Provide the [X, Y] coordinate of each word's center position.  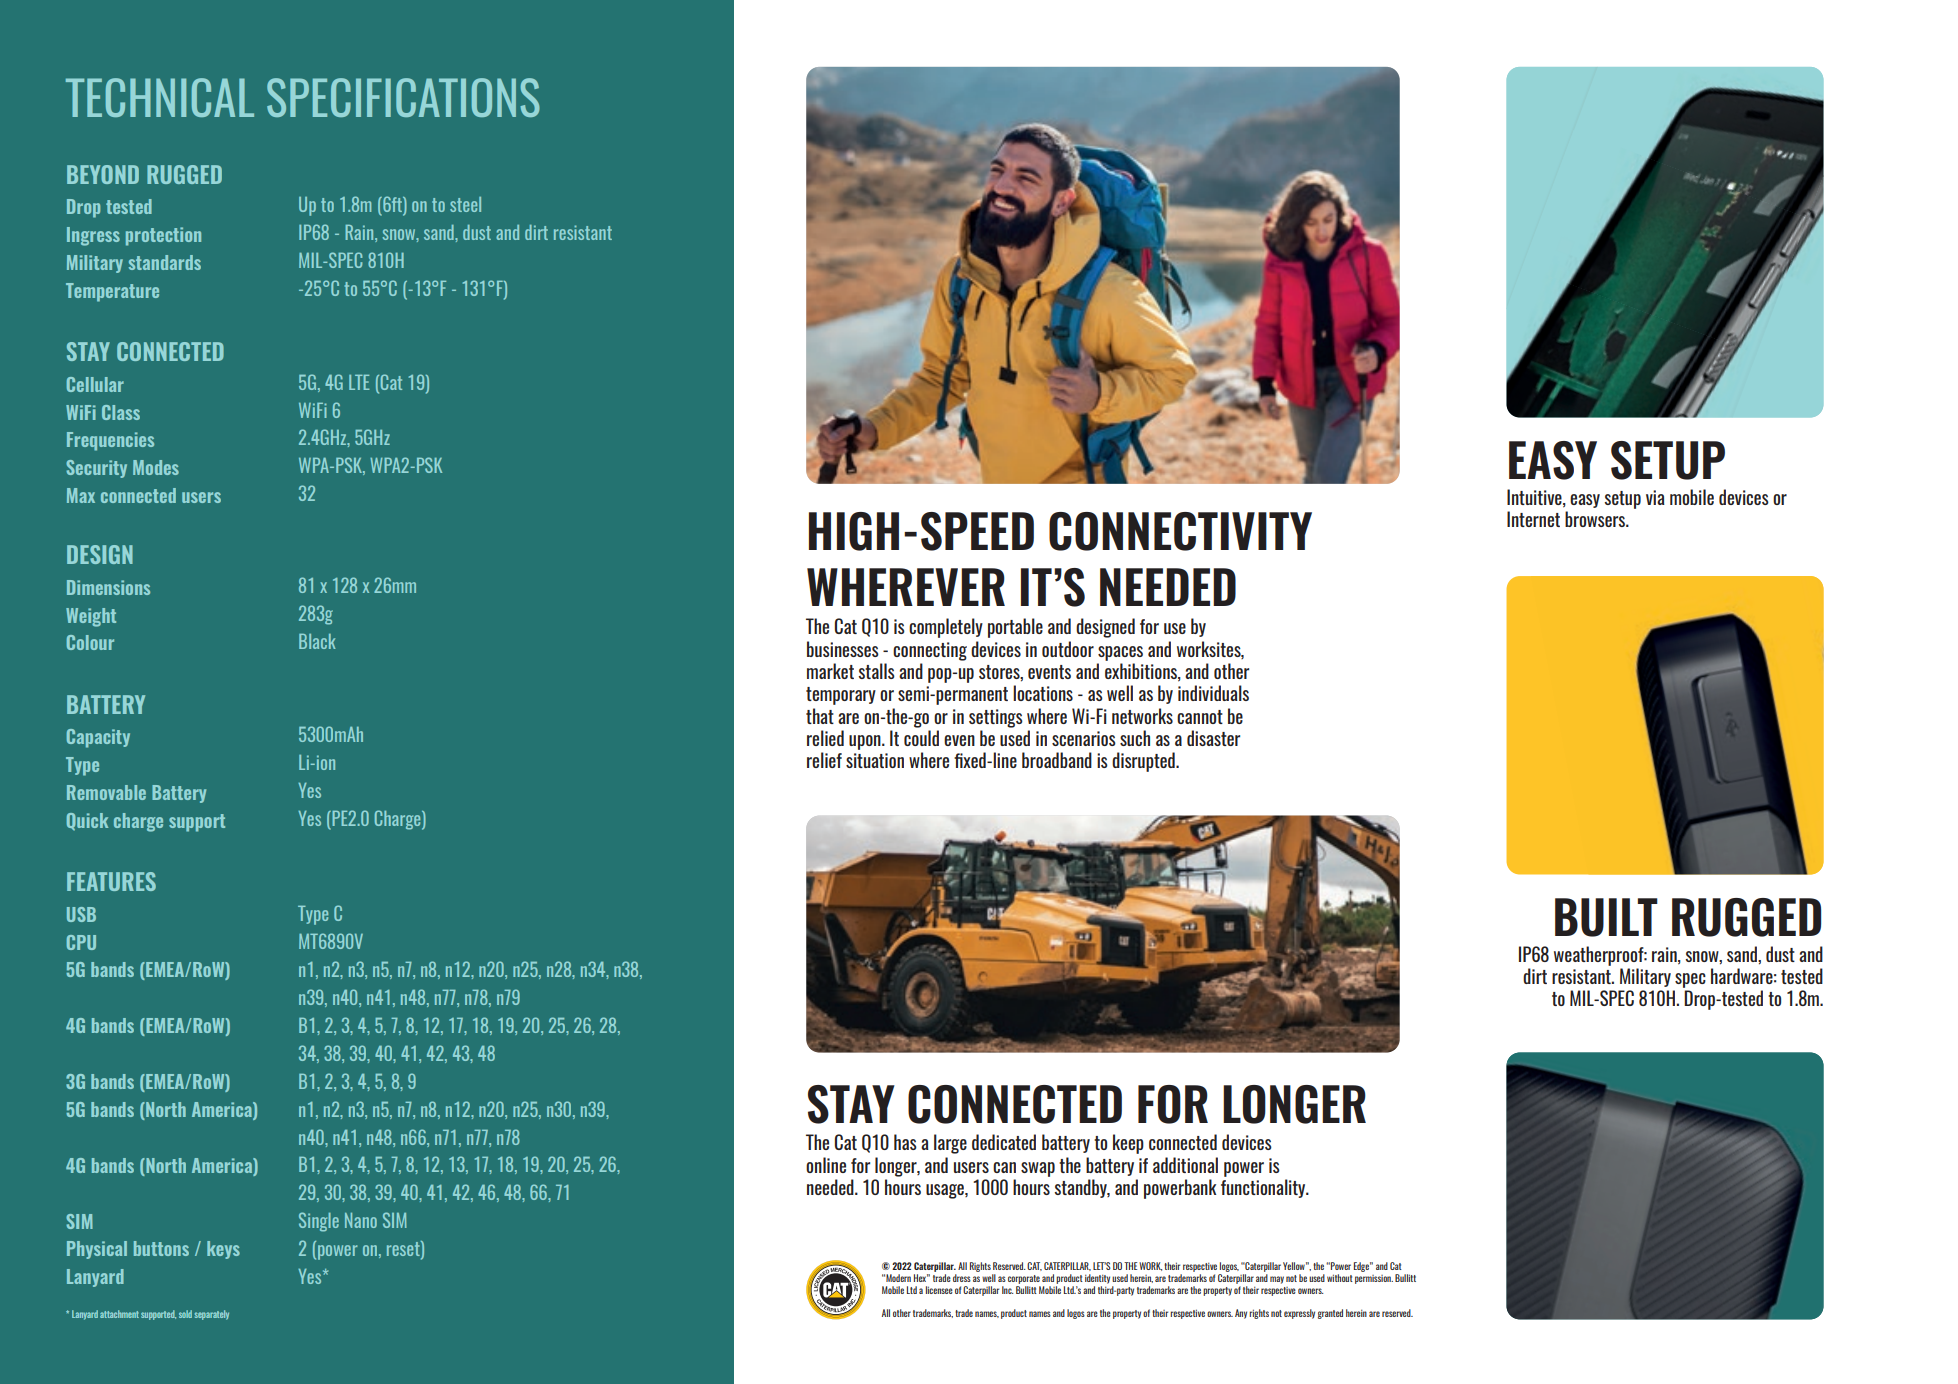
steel [465, 204]
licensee [939, 1290]
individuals [1213, 693]
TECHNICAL [160, 97]
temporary [841, 696]
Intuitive [1535, 498]
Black [317, 641]
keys [223, 1250]
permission [1374, 1279]
